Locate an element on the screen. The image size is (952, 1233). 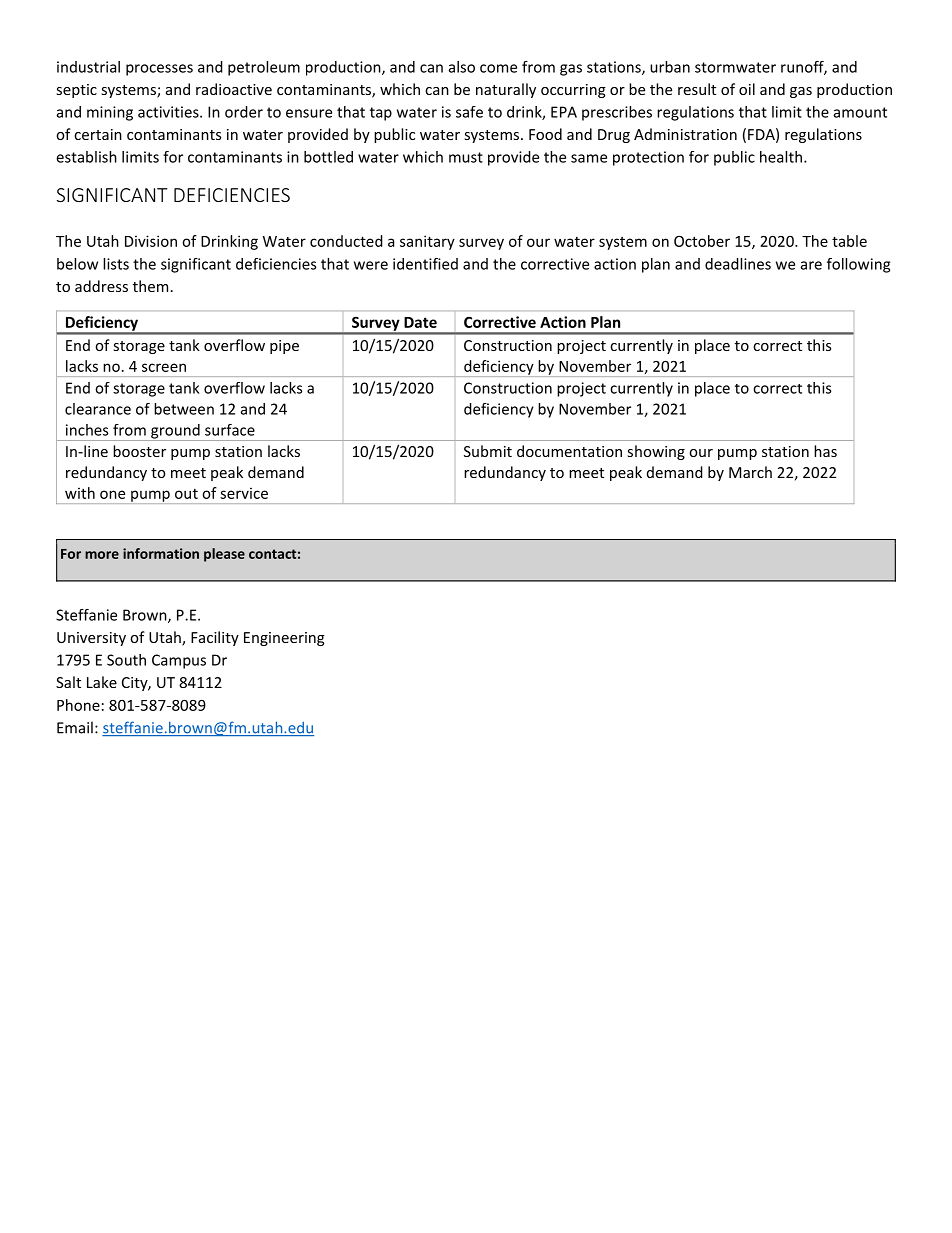
naturally is located at coordinates (506, 90).
